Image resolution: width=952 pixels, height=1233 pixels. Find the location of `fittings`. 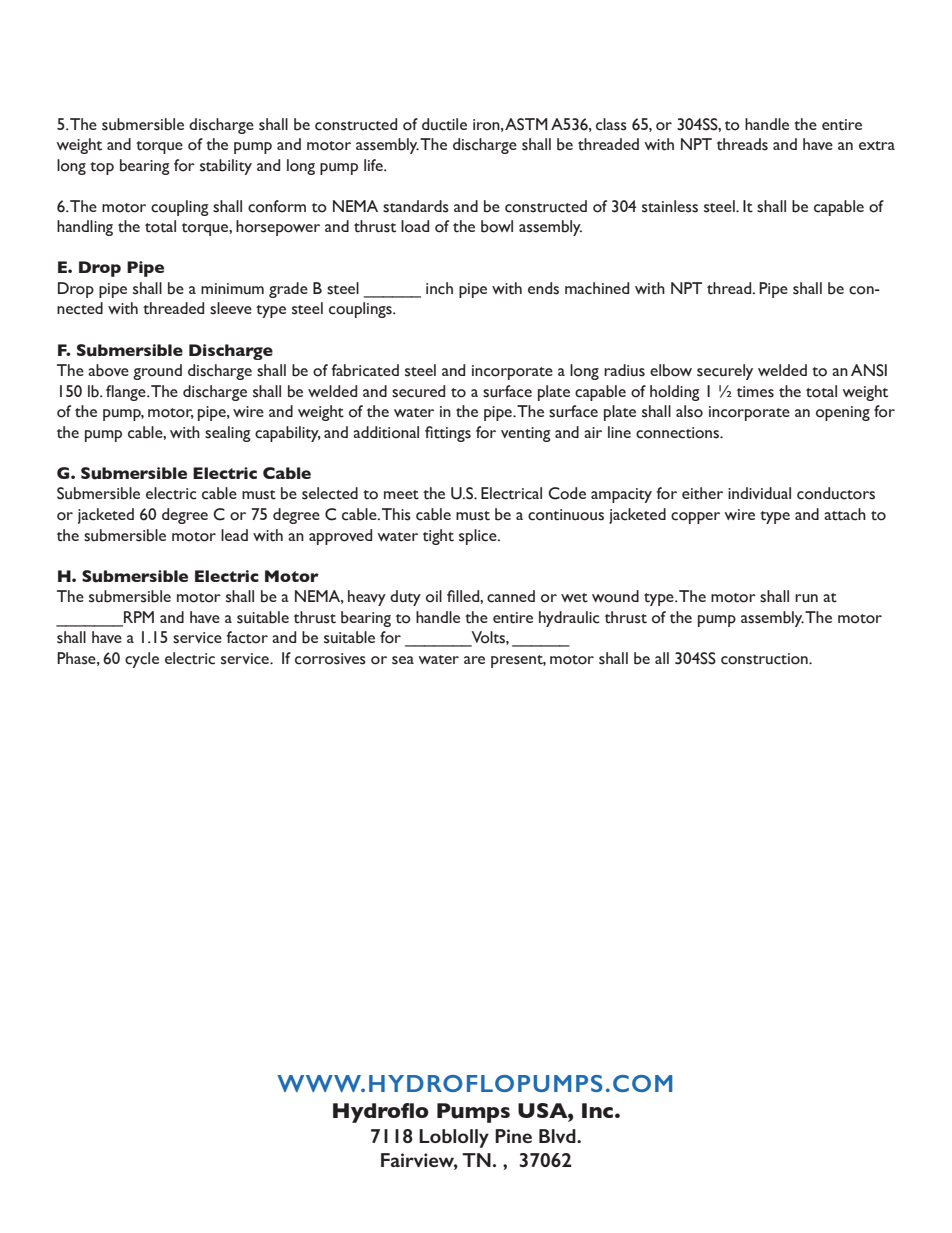

fittings is located at coordinates (448, 434).
